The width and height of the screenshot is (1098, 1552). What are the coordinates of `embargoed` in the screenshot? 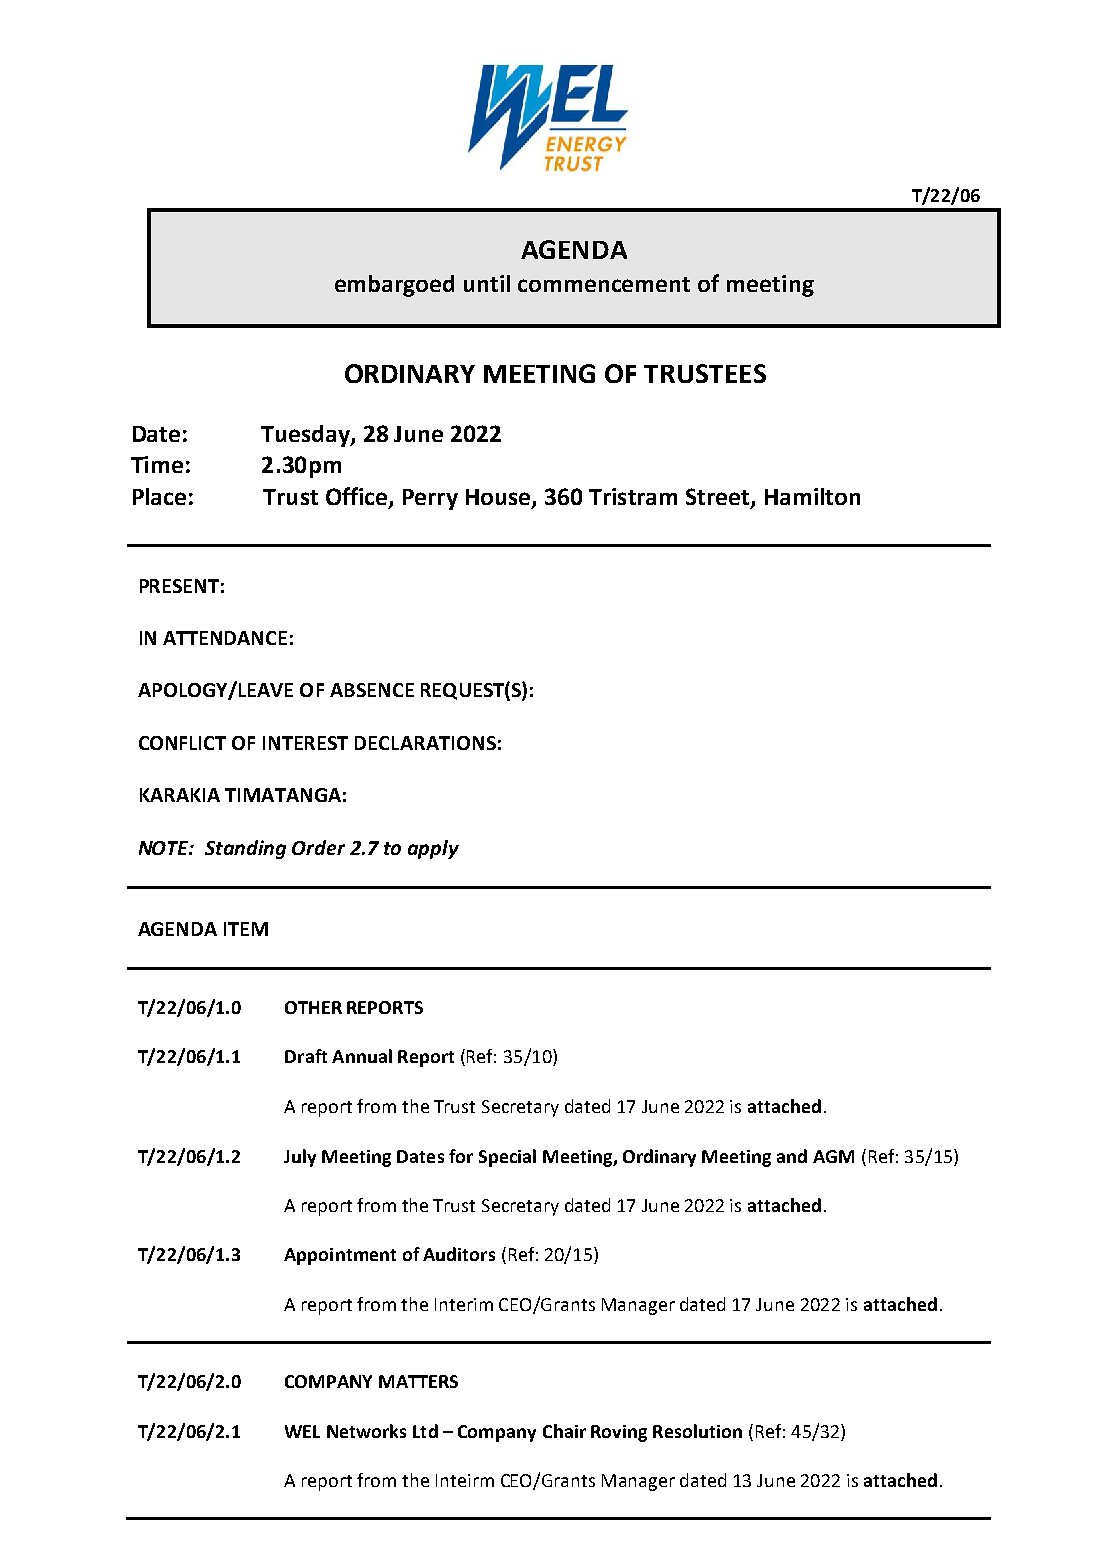 It's located at (394, 286).
